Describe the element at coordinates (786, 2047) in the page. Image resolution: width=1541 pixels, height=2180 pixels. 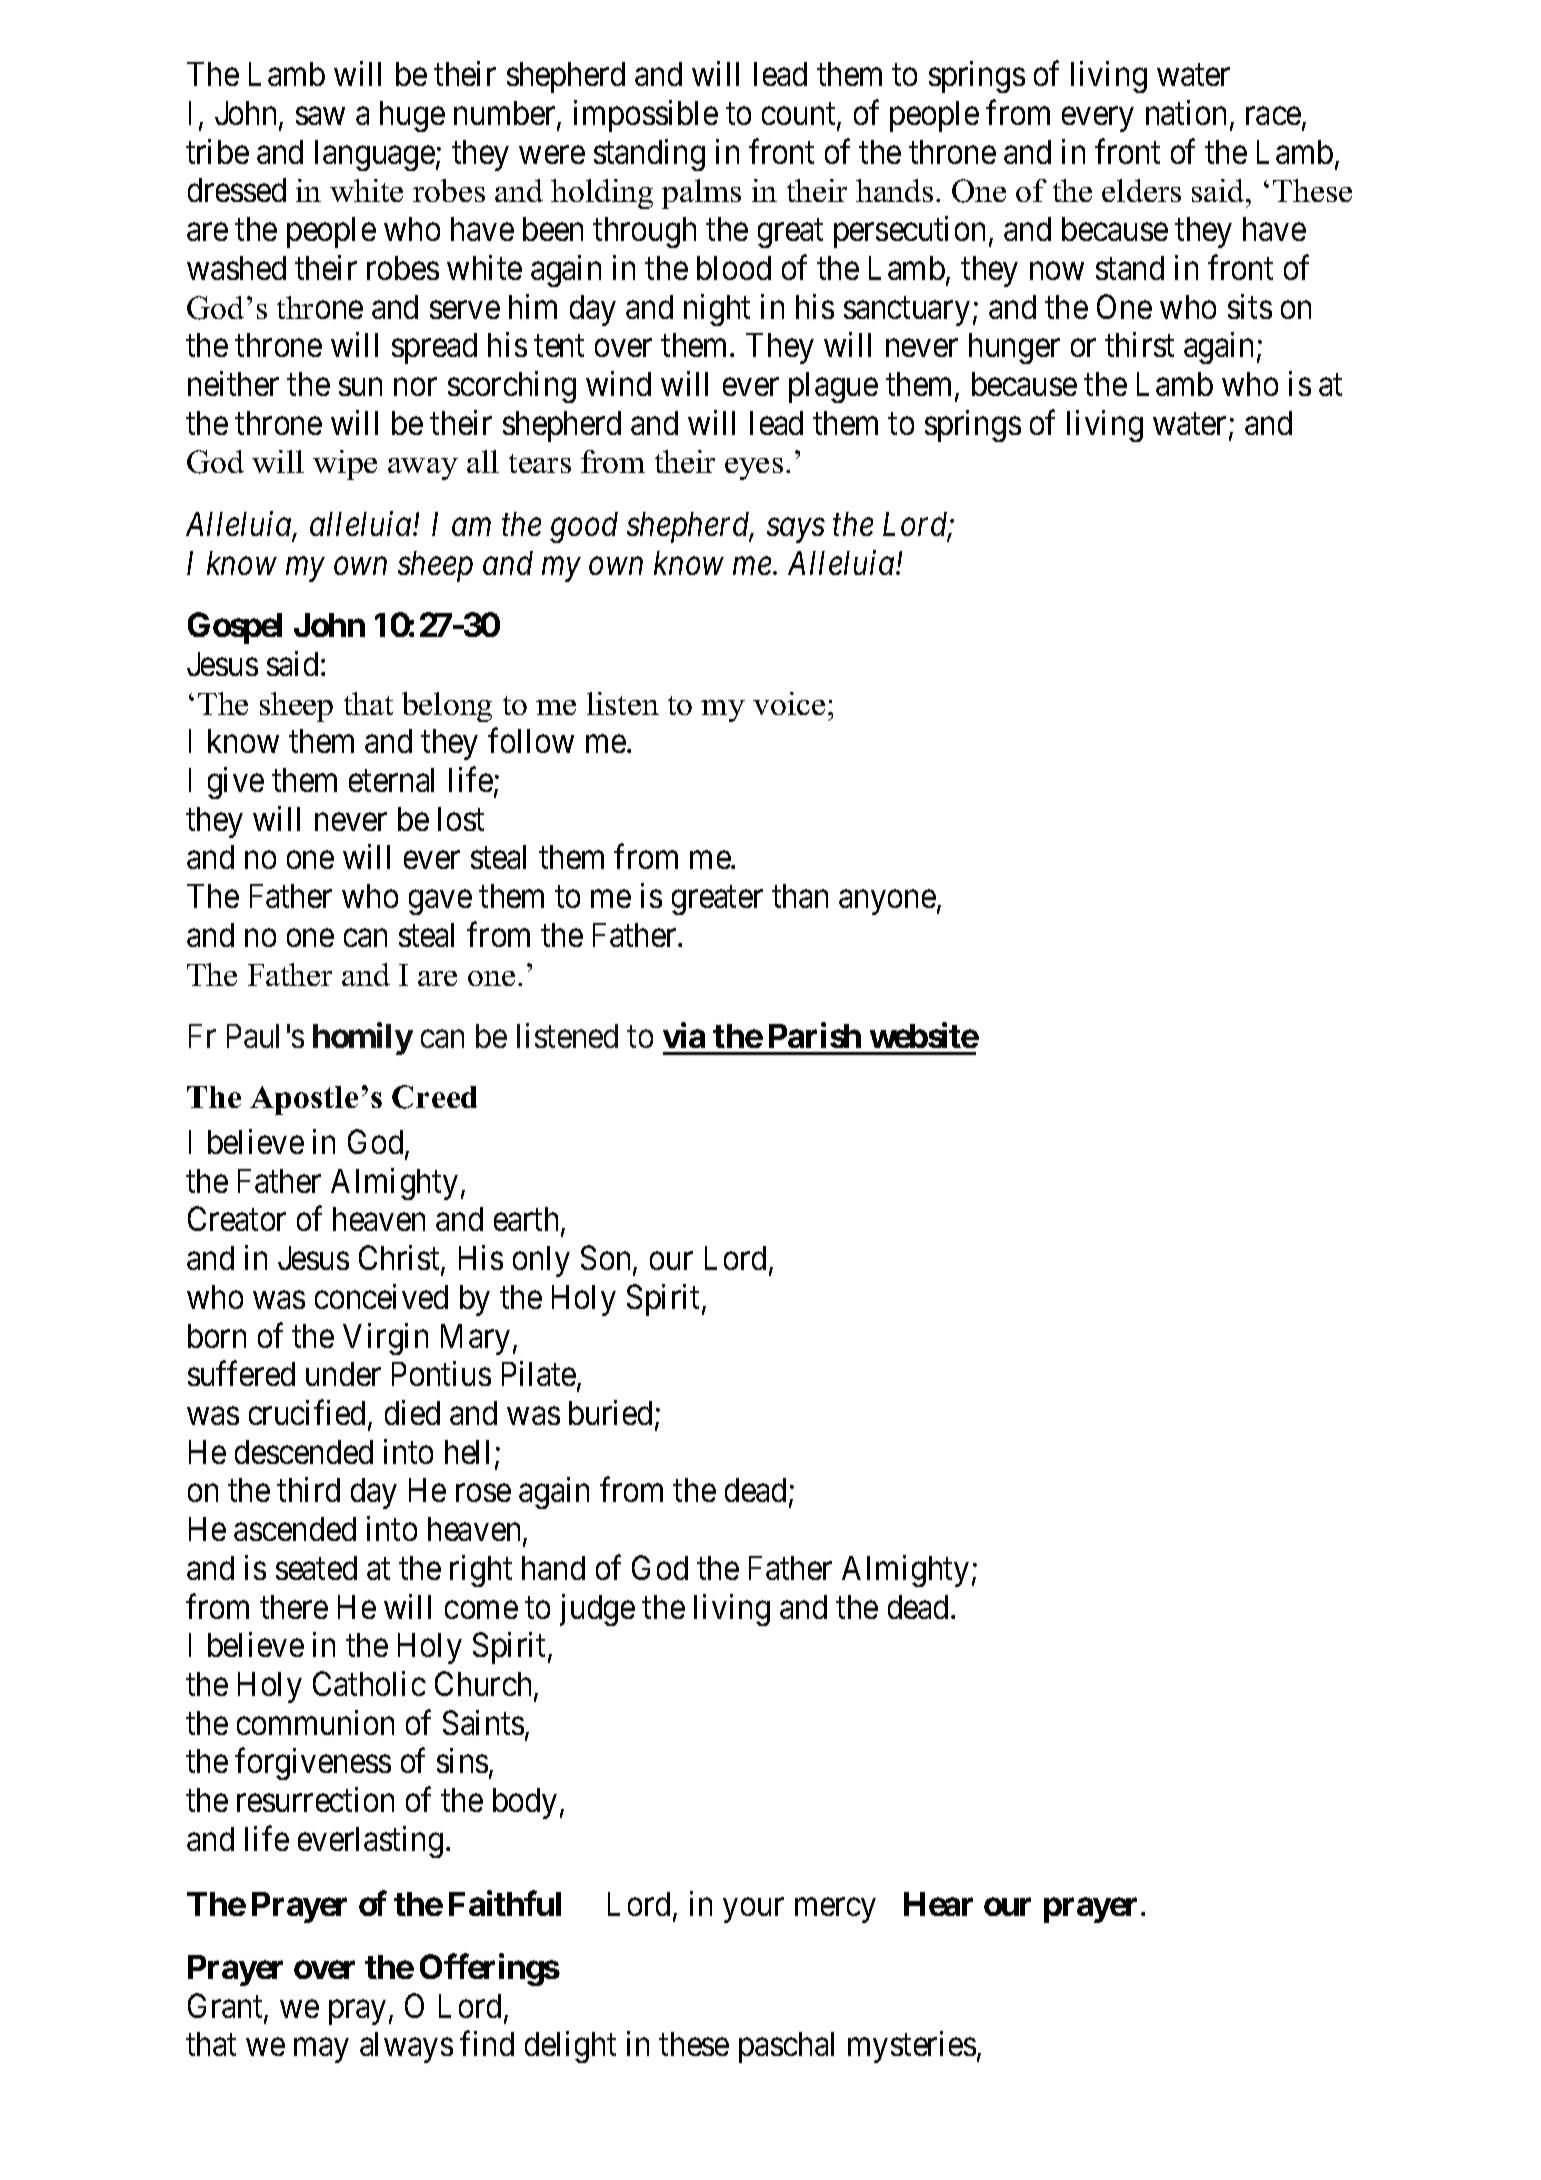
I see `paschal` at that location.
